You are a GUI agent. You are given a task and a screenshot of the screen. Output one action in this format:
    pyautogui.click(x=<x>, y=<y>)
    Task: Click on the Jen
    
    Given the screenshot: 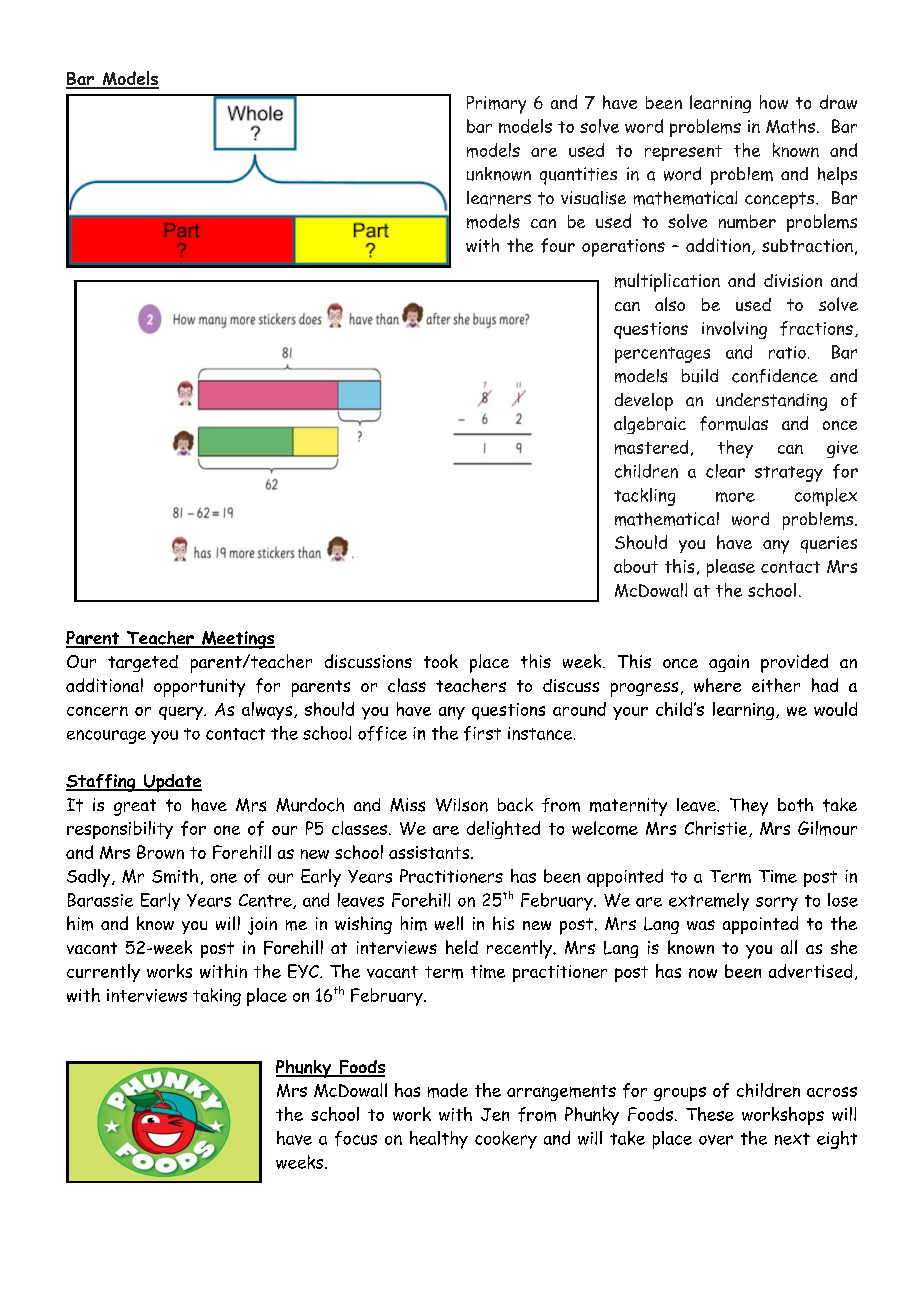 What is the action you would take?
    pyautogui.click(x=495, y=1114)
